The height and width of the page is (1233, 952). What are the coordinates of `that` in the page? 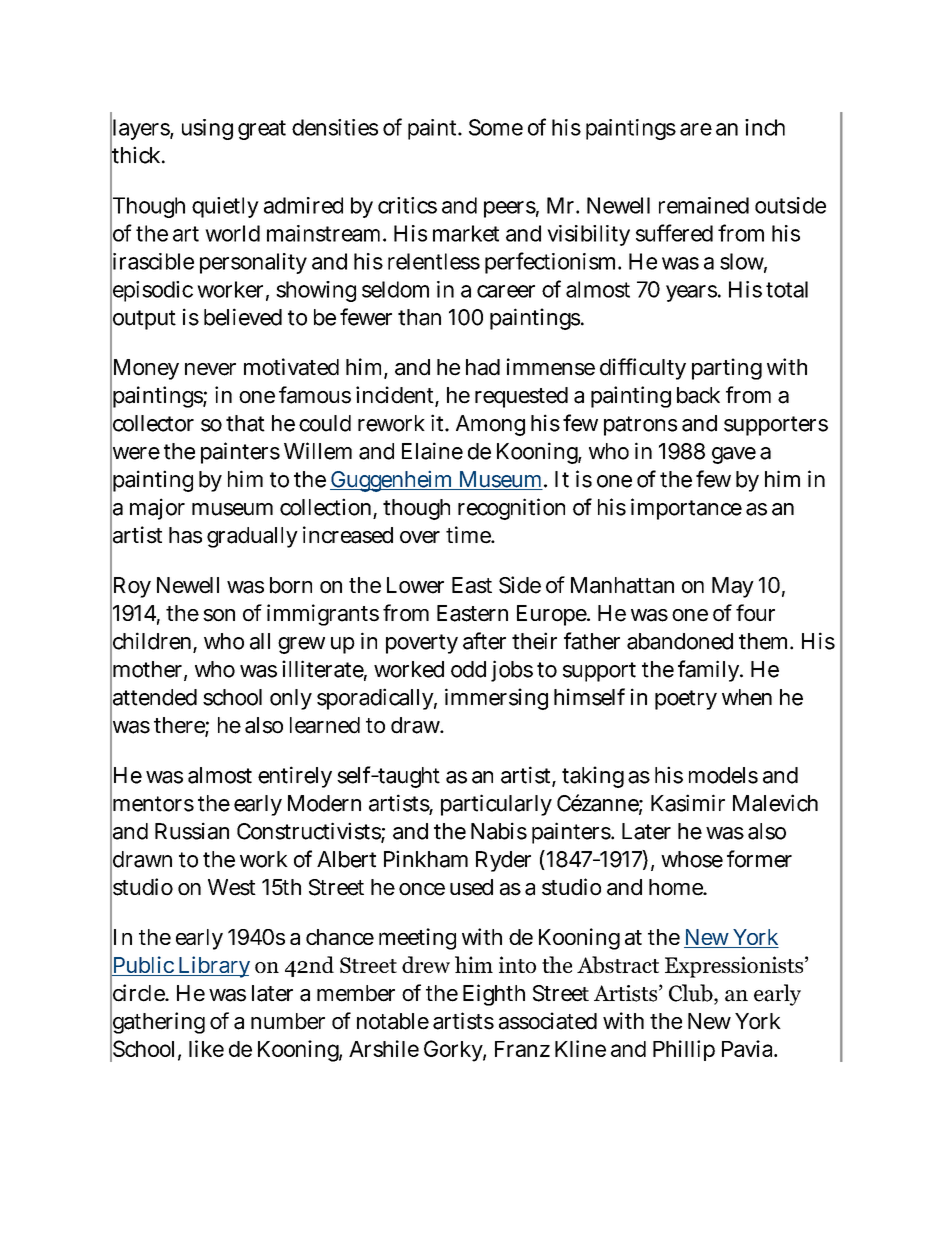 It's located at (245, 423).
